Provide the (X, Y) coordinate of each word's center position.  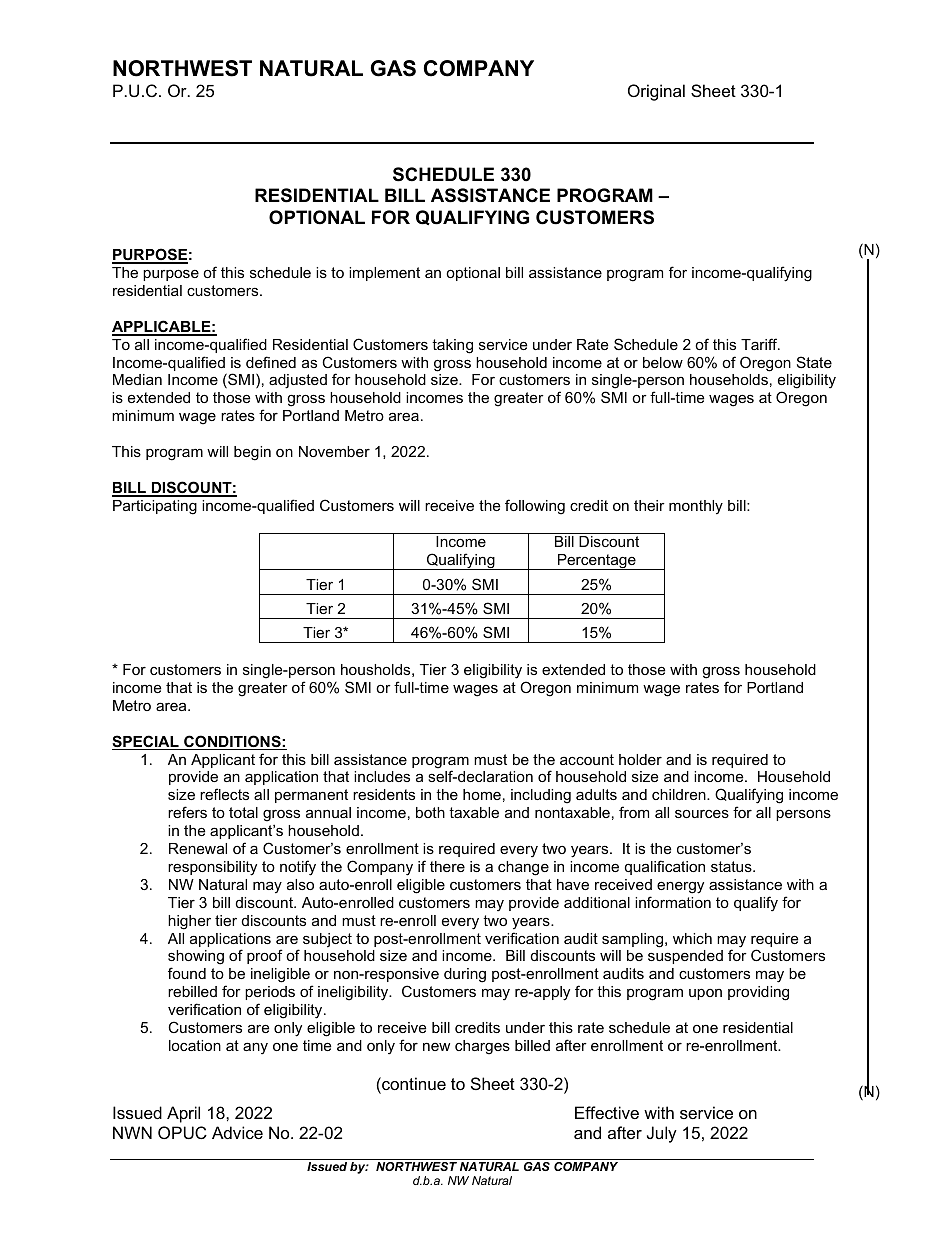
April (183, 1114)
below (663, 362)
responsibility (212, 868)
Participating (155, 507)
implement (384, 274)
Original (656, 92)
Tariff (760, 344)
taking (452, 346)
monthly (696, 507)
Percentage (597, 562)
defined (271, 362)
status (732, 866)
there (447, 866)
